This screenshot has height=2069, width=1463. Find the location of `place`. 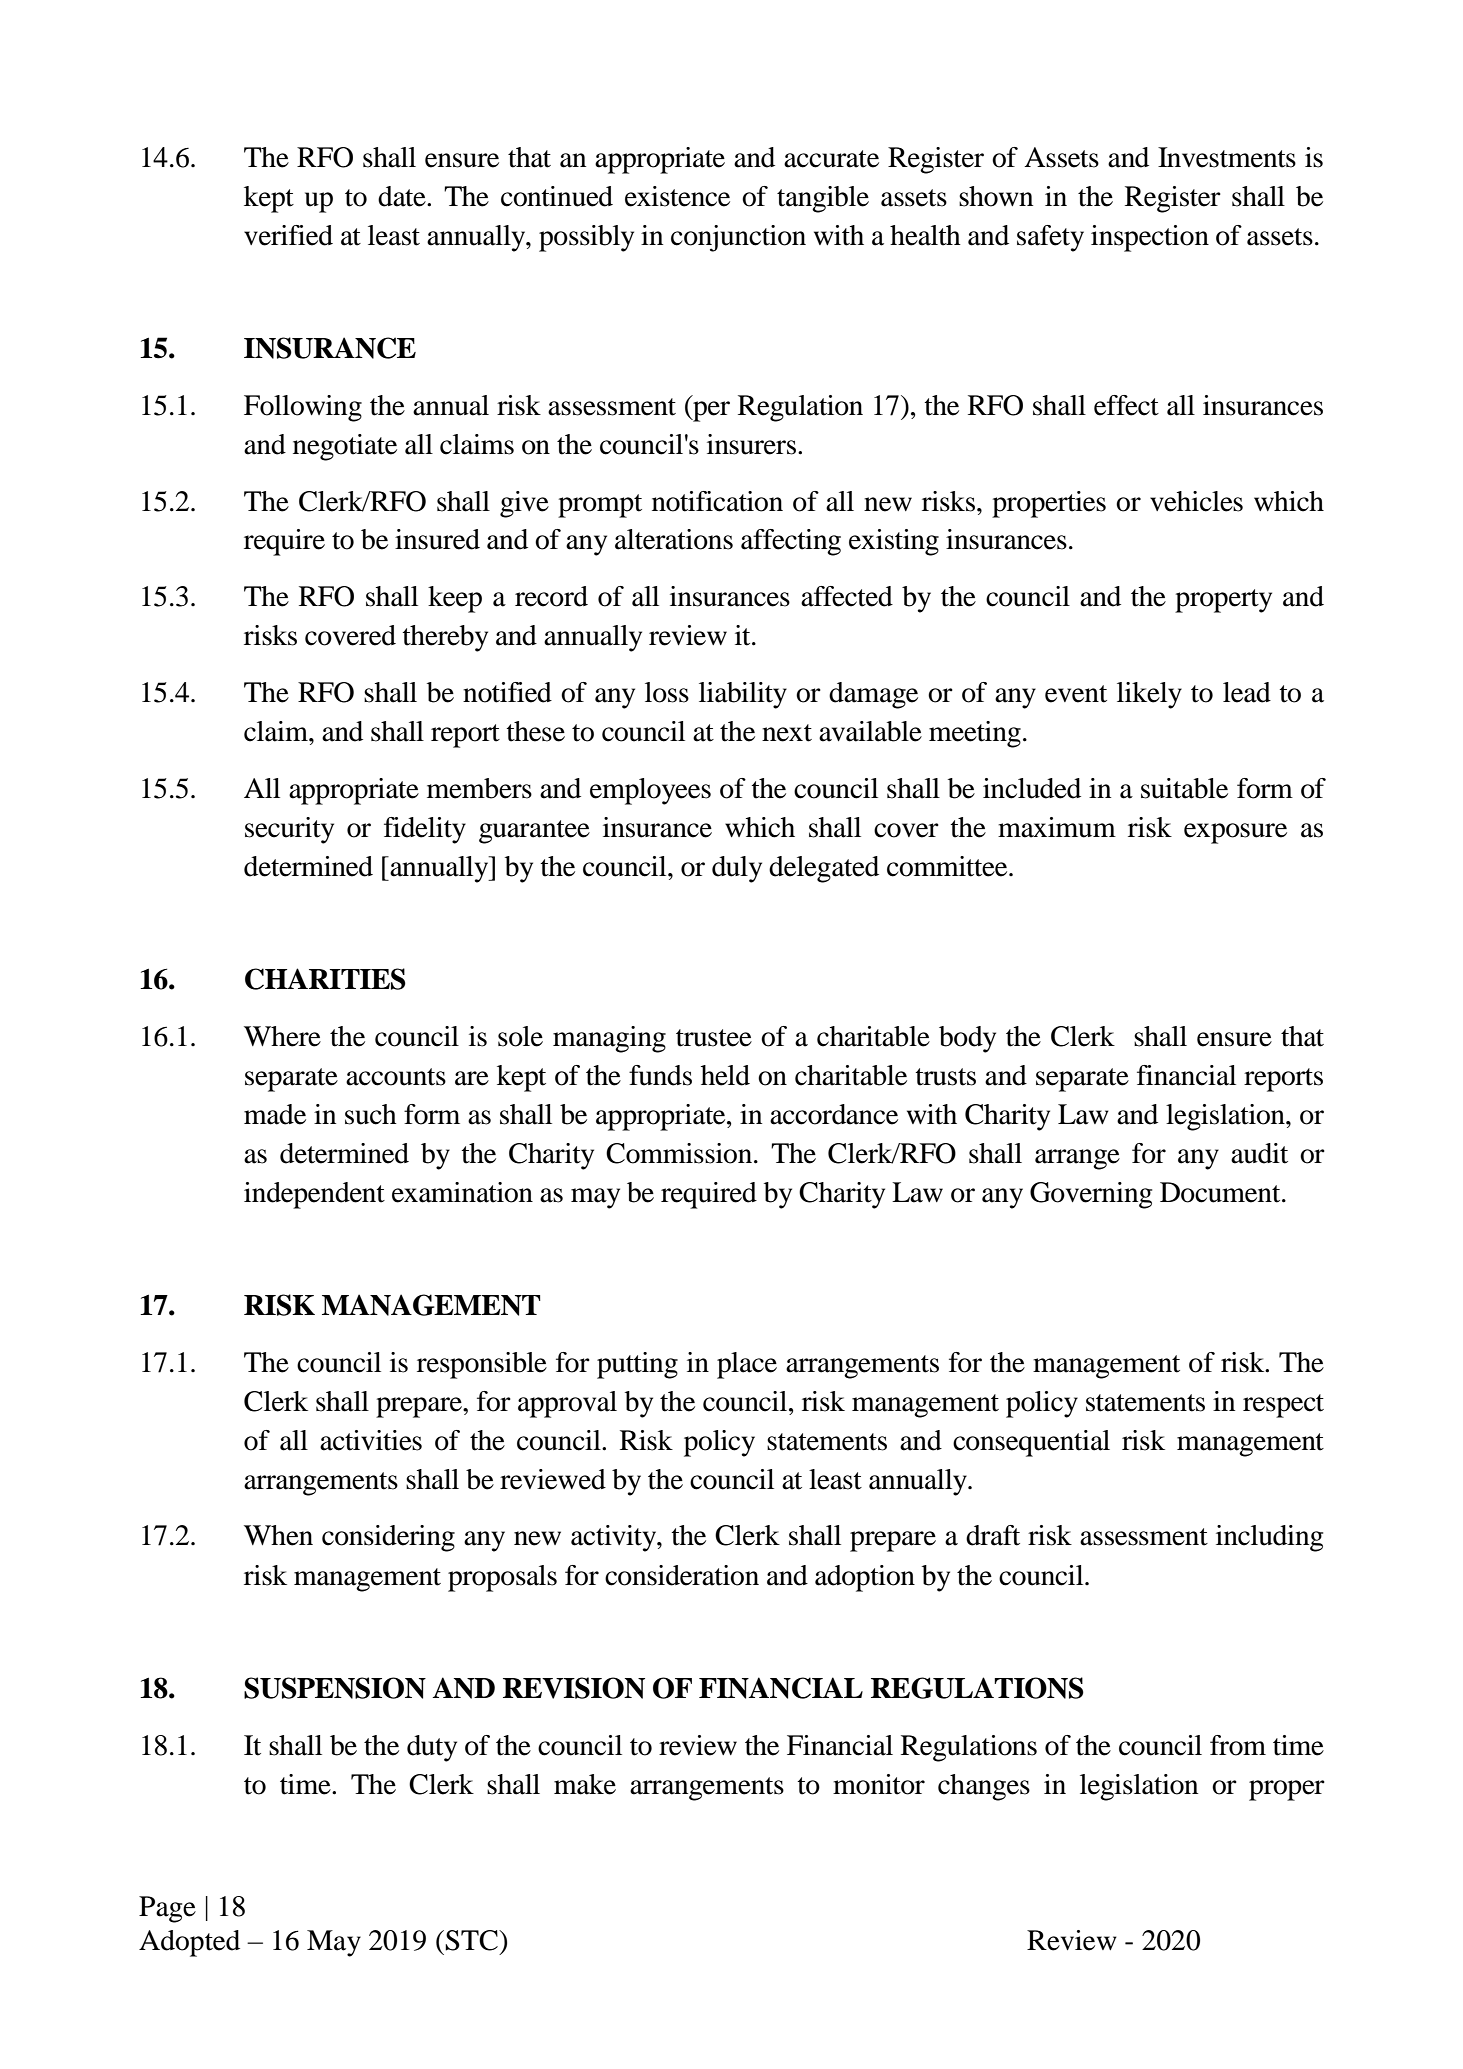

place is located at coordinates (747, 1365).
